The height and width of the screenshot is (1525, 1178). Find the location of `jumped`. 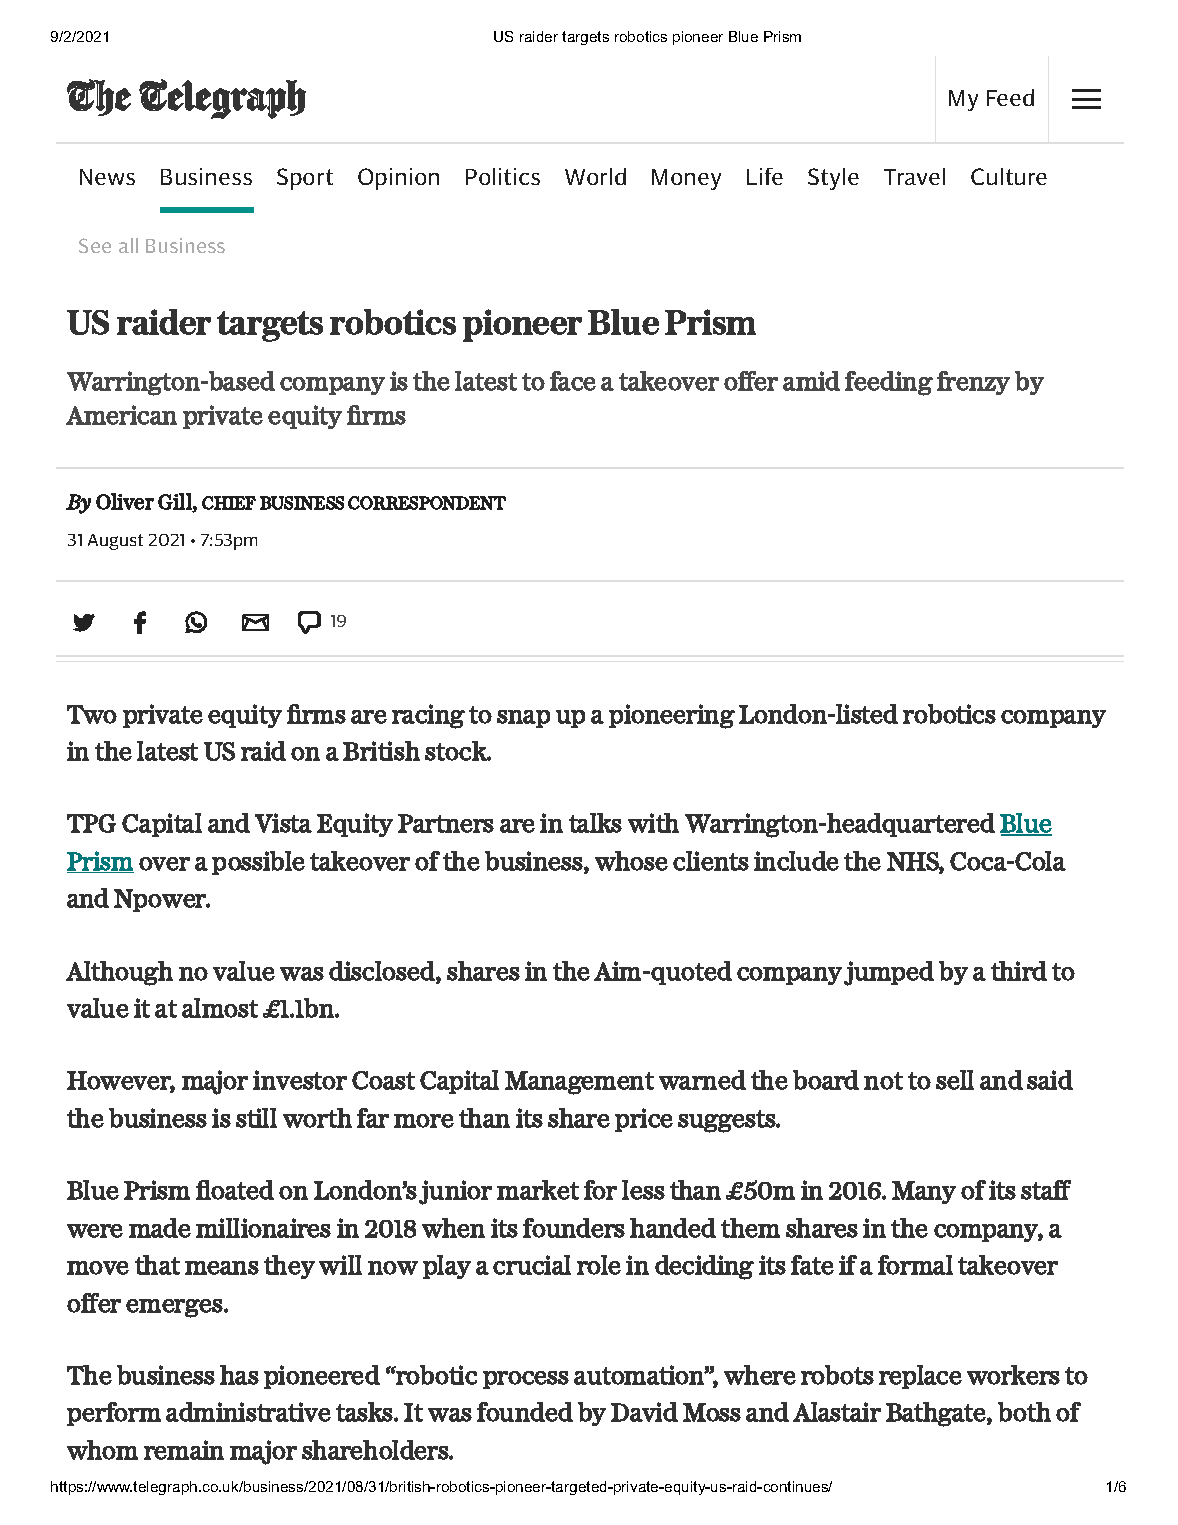

jumped is located at coordinates (889, 973).
